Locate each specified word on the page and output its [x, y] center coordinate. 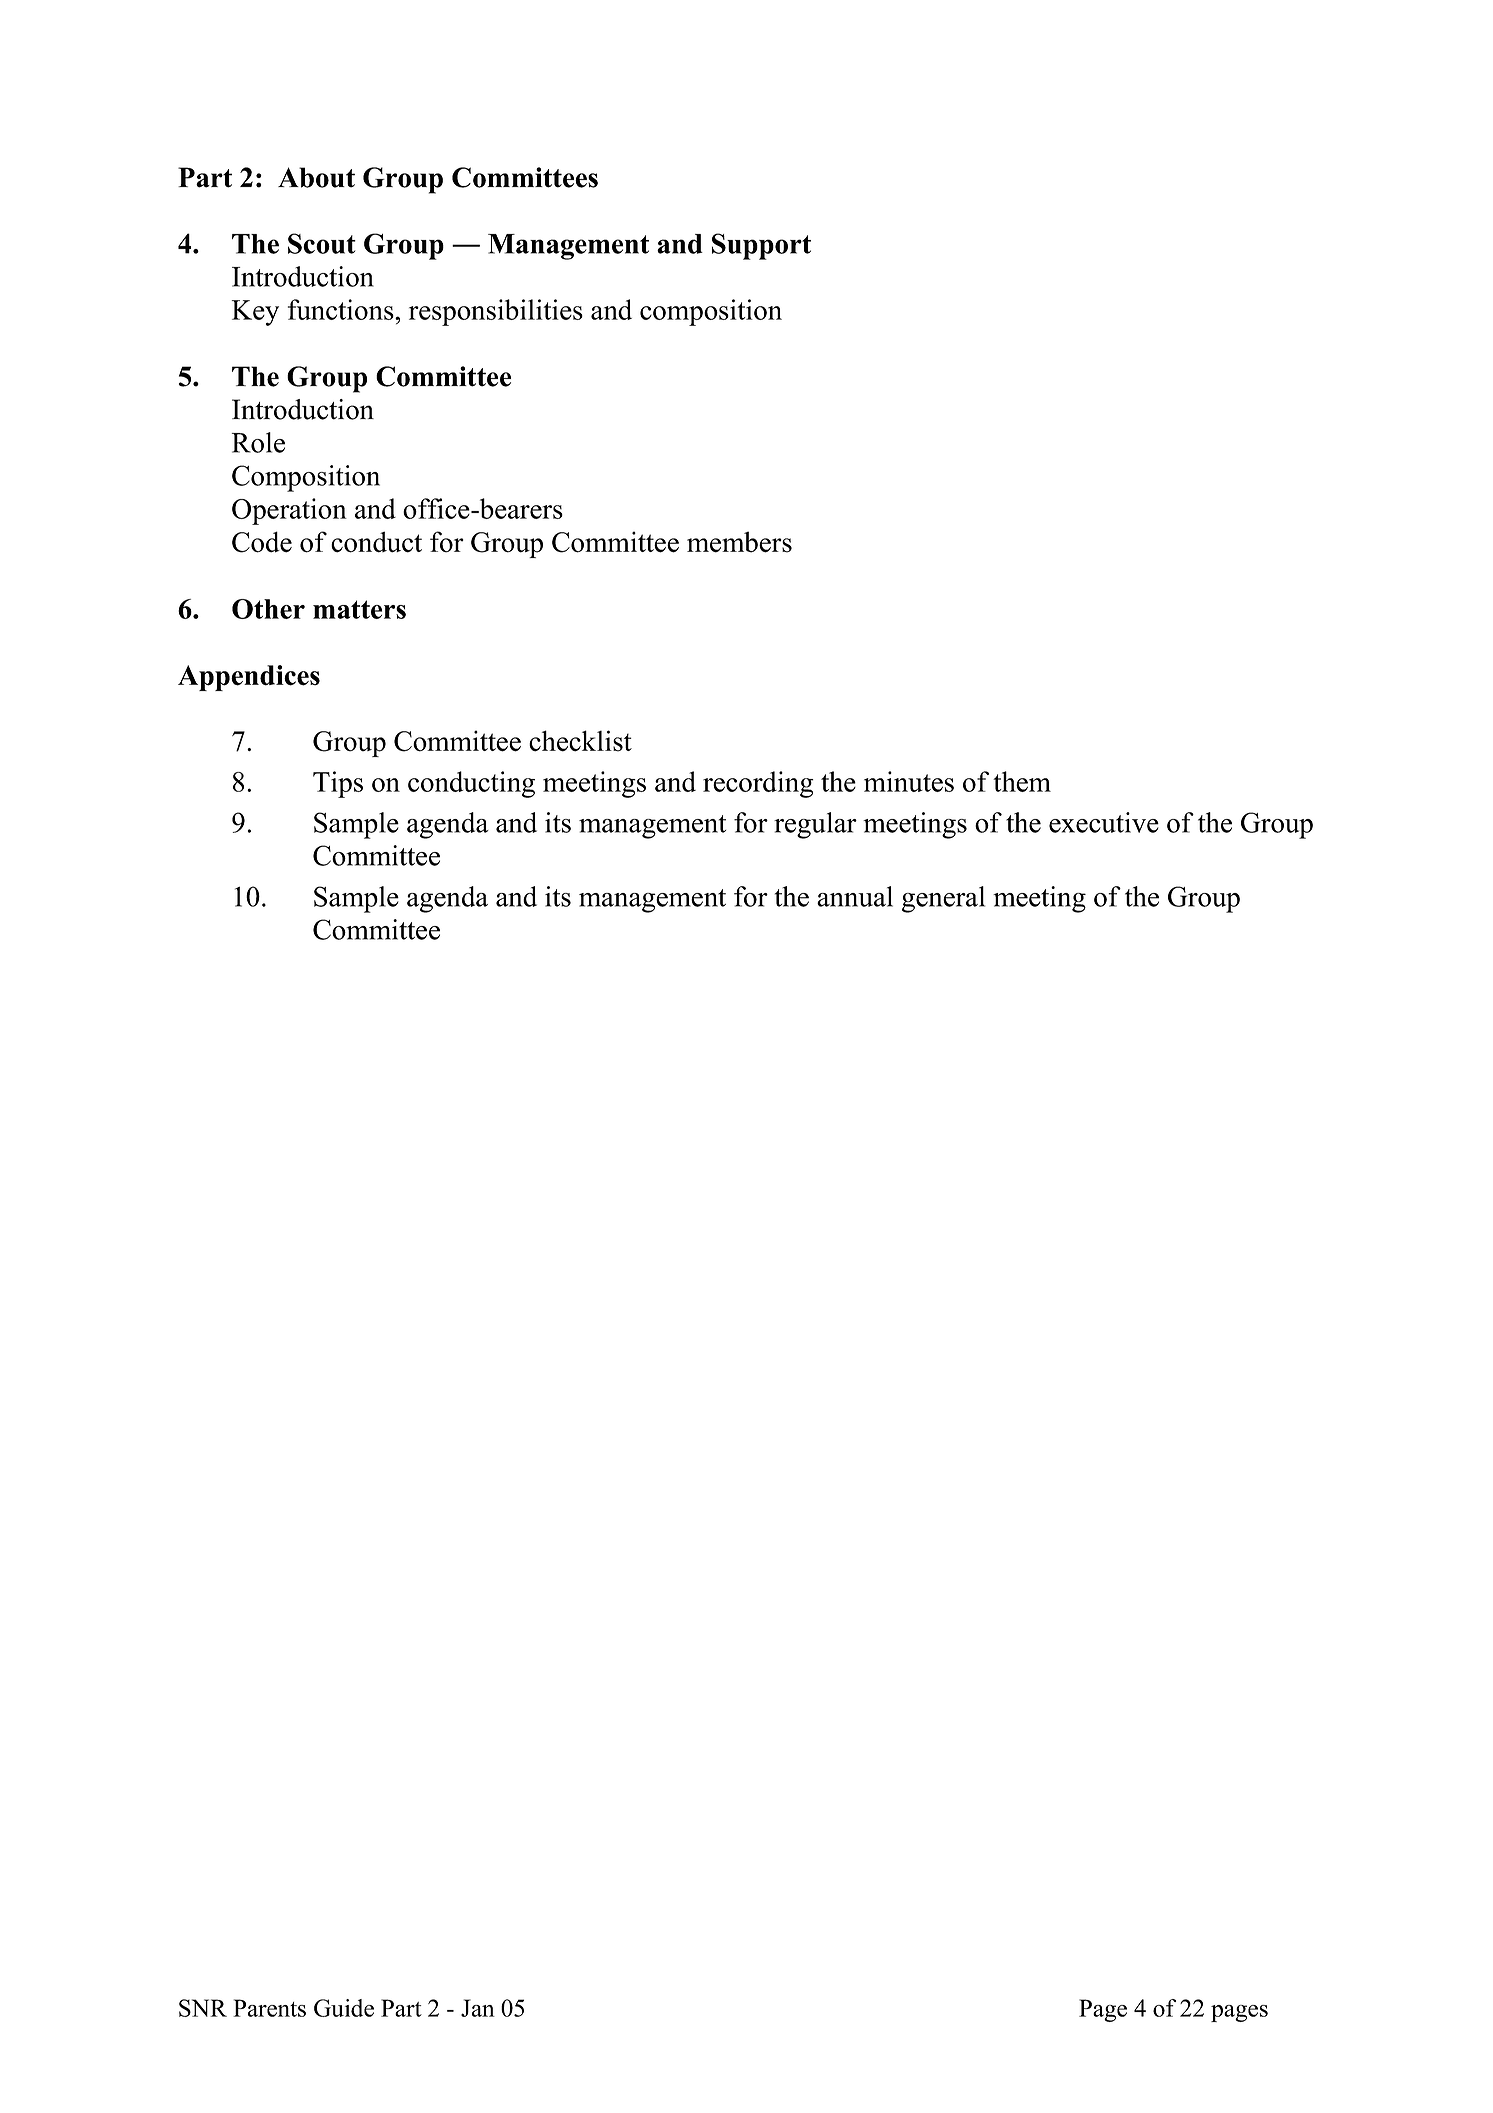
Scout [322, 243]
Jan [478, 2008]
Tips [338, 784]
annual [855, 896]
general [943, 899]
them [1022, 781]
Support [761, 246]
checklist [580, 741]
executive [1104, 822]
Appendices [249, 678]
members [739, 542]
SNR [203, 2008]
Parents [269, 2008]
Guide [344, 2008]
